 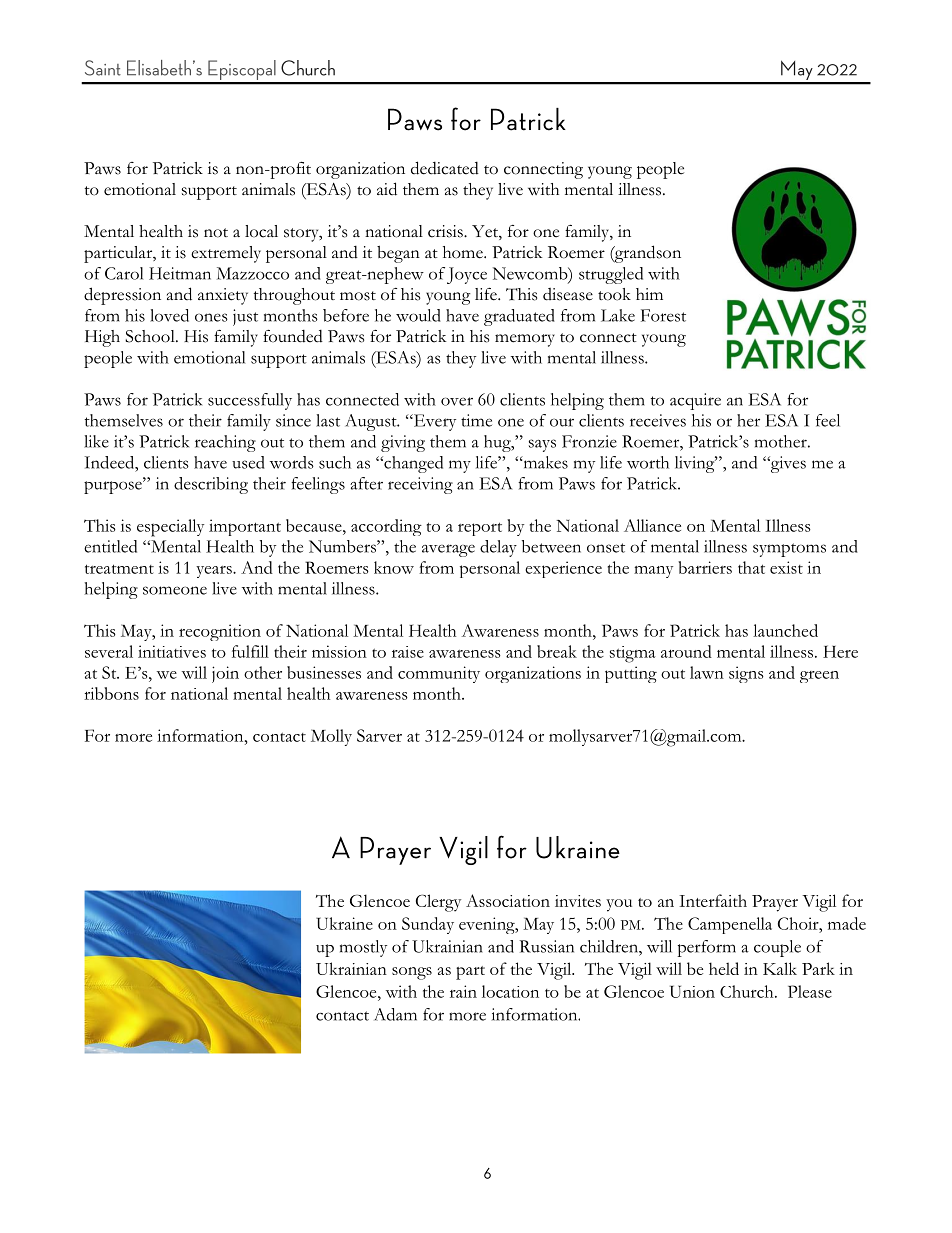 I want to click on location, so click(x=510, y=991).
